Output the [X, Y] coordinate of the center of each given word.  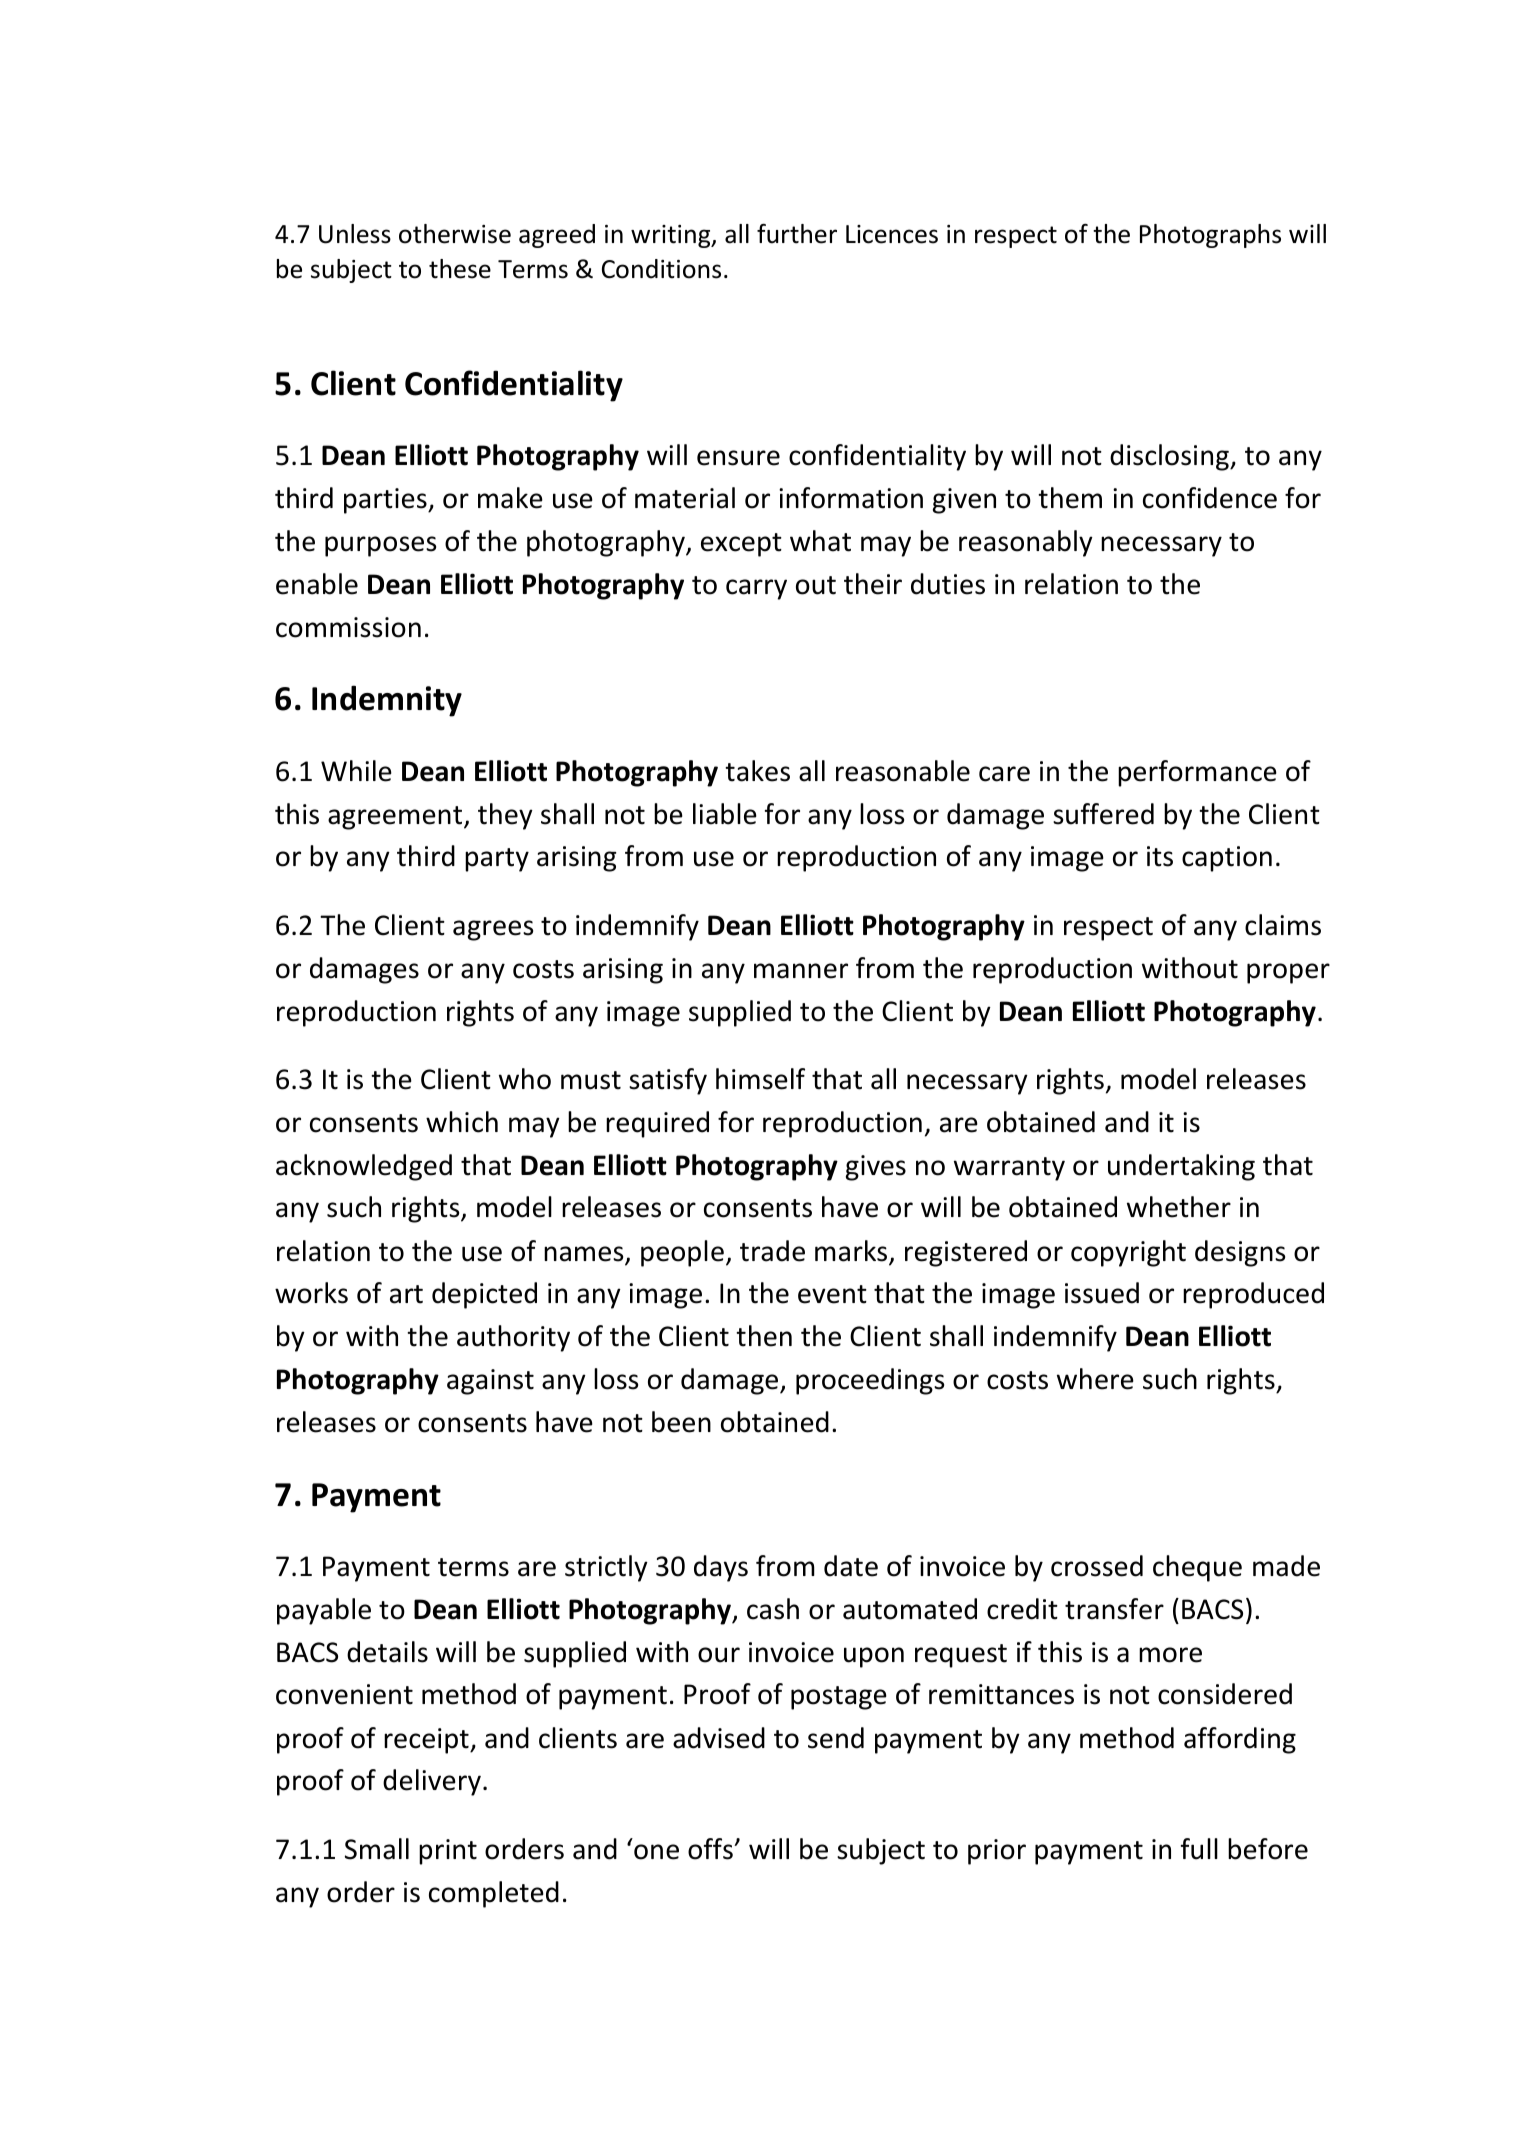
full [1199, 1849]
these [460, 269]
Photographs [1210, 236]
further [797, 234]
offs [711, 1849]
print [448, 1852]
